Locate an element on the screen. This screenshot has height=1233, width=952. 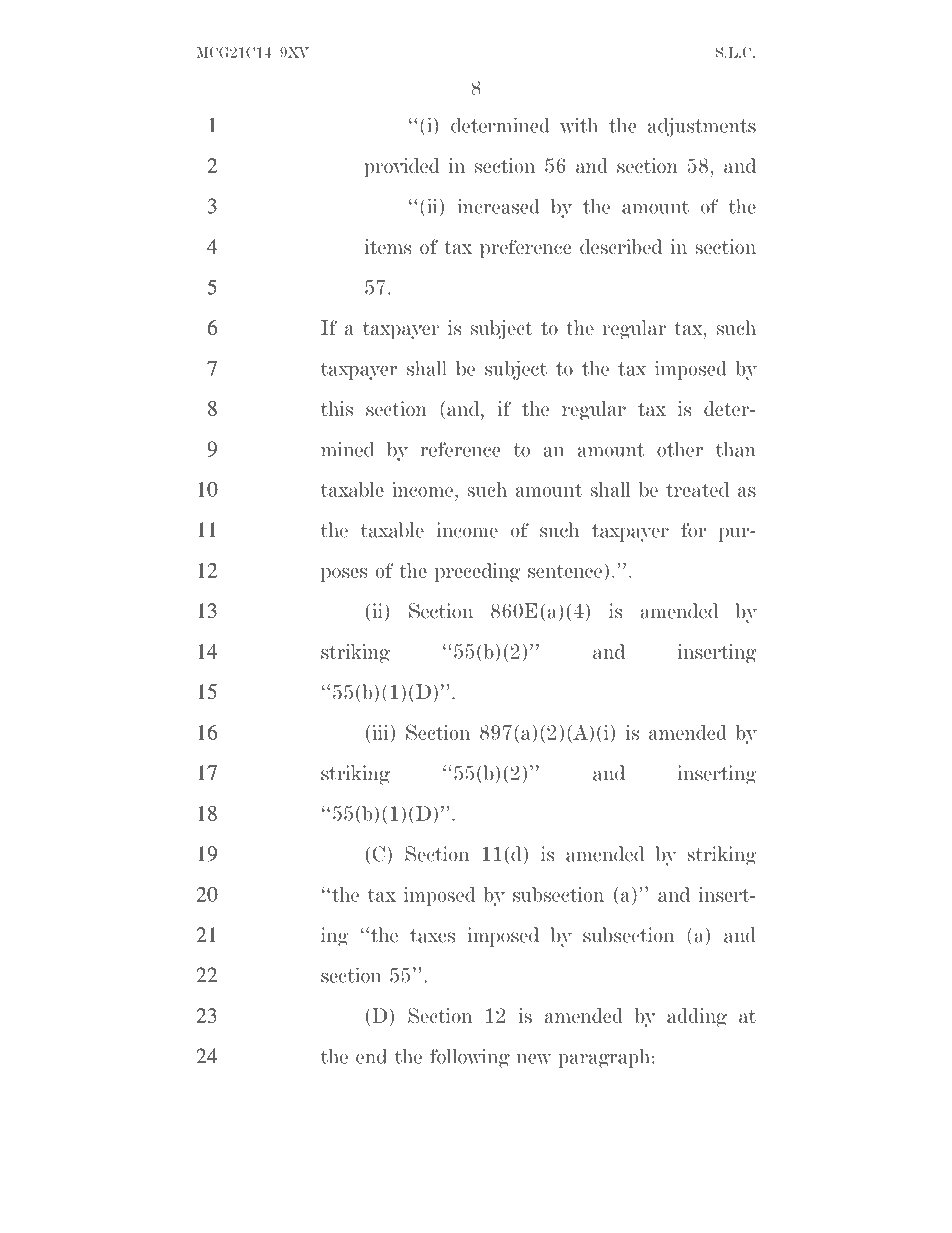
with is located at coordinates (579, 125).
